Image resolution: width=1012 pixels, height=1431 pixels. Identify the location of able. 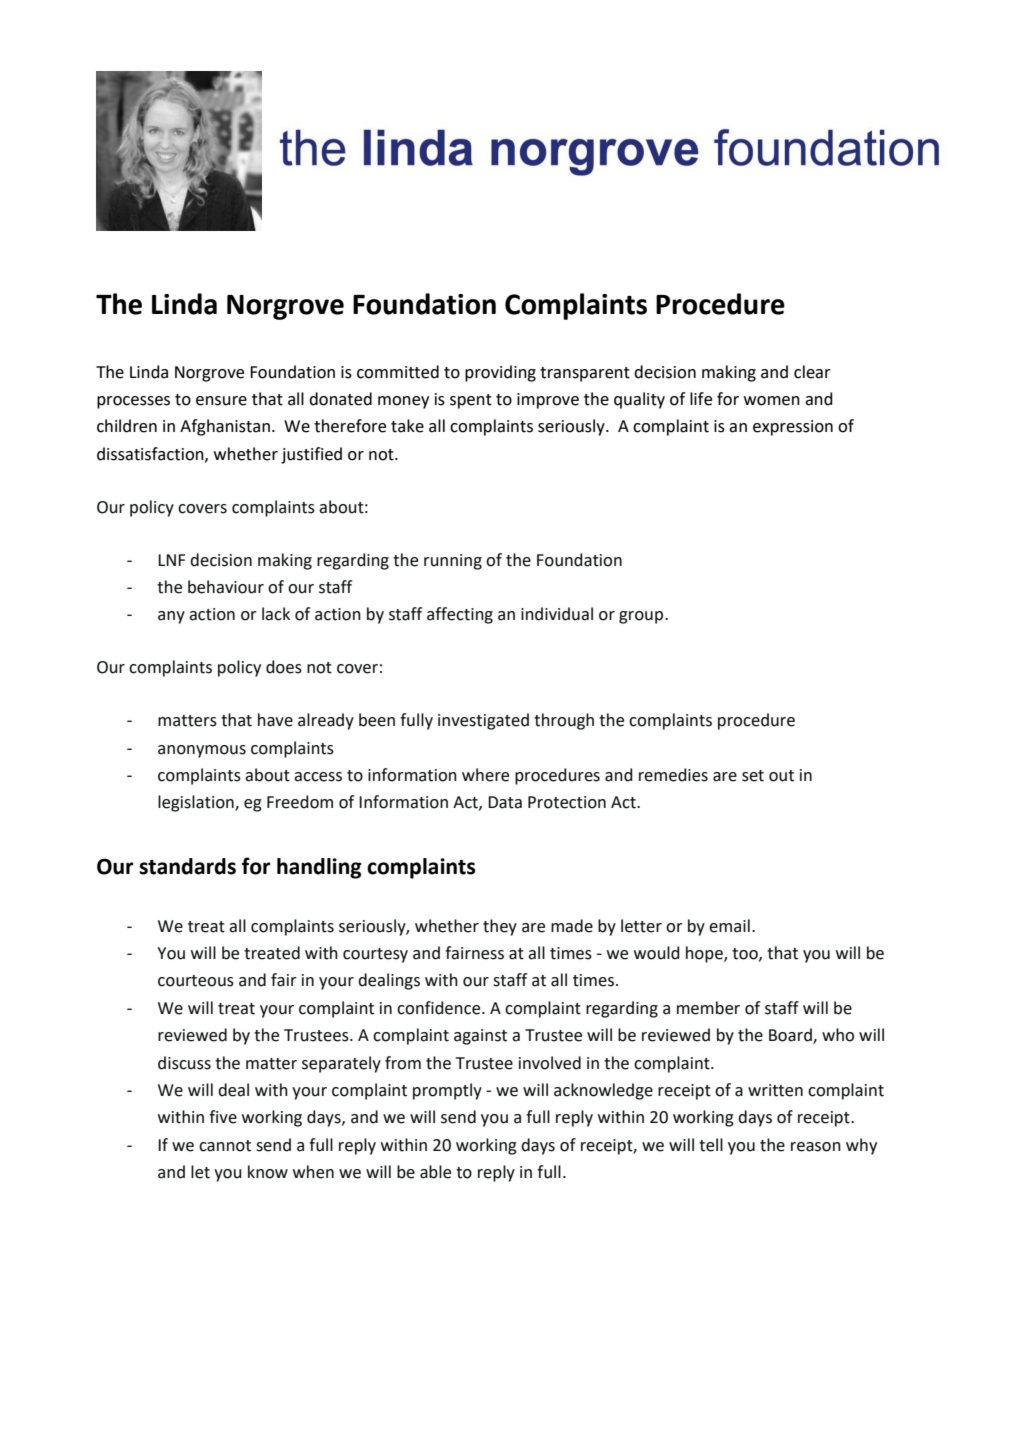
(435, 1172).
